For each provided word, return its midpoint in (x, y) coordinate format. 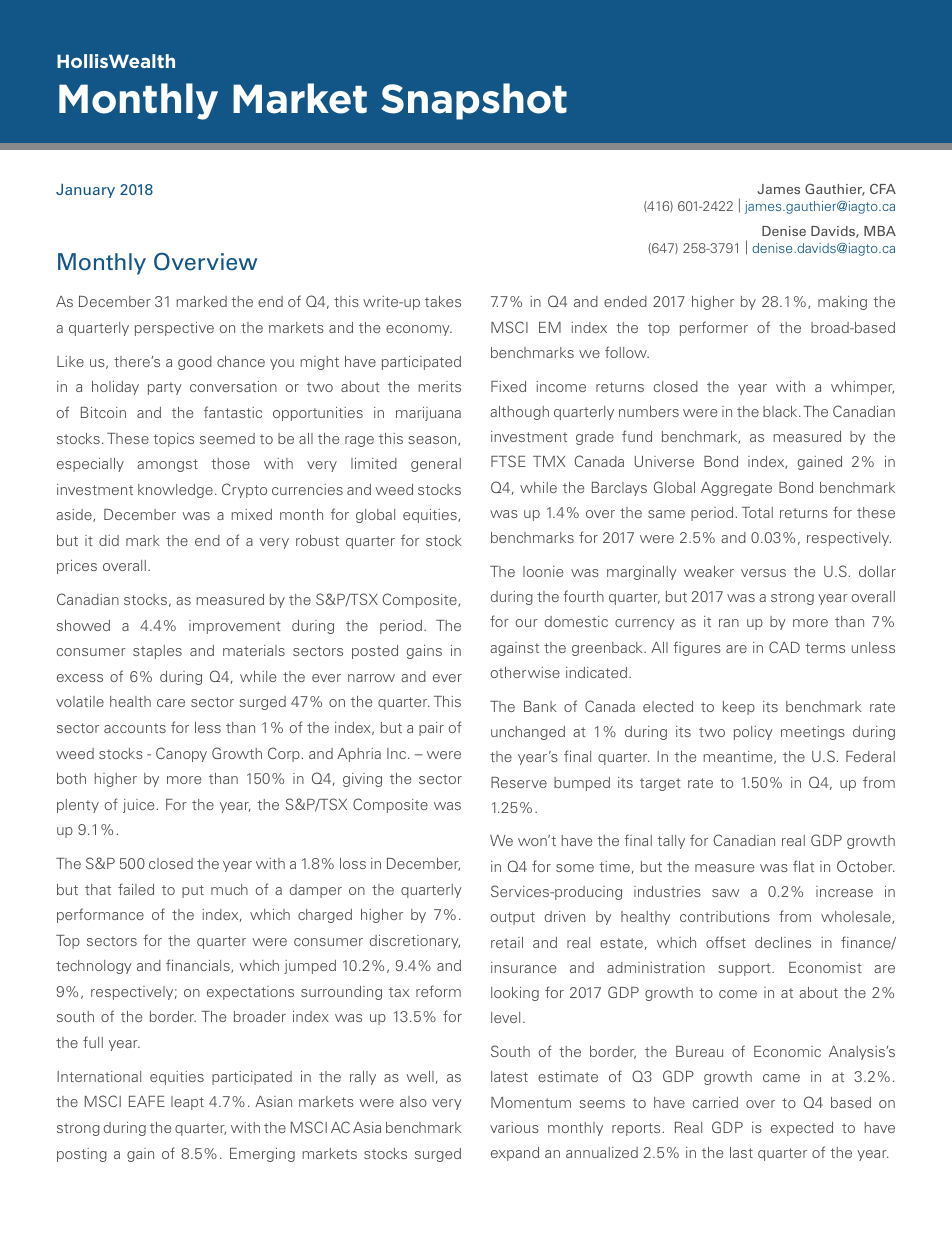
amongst (167, 465)
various (514, 1127)
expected (802, 1129)
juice (138, 806)
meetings (813, 733)
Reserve (519, 782)
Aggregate (736, 489)
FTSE (508, 461)
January (85, 191)
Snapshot (474, 101)
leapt (187, 1103)
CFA (883, 189)
